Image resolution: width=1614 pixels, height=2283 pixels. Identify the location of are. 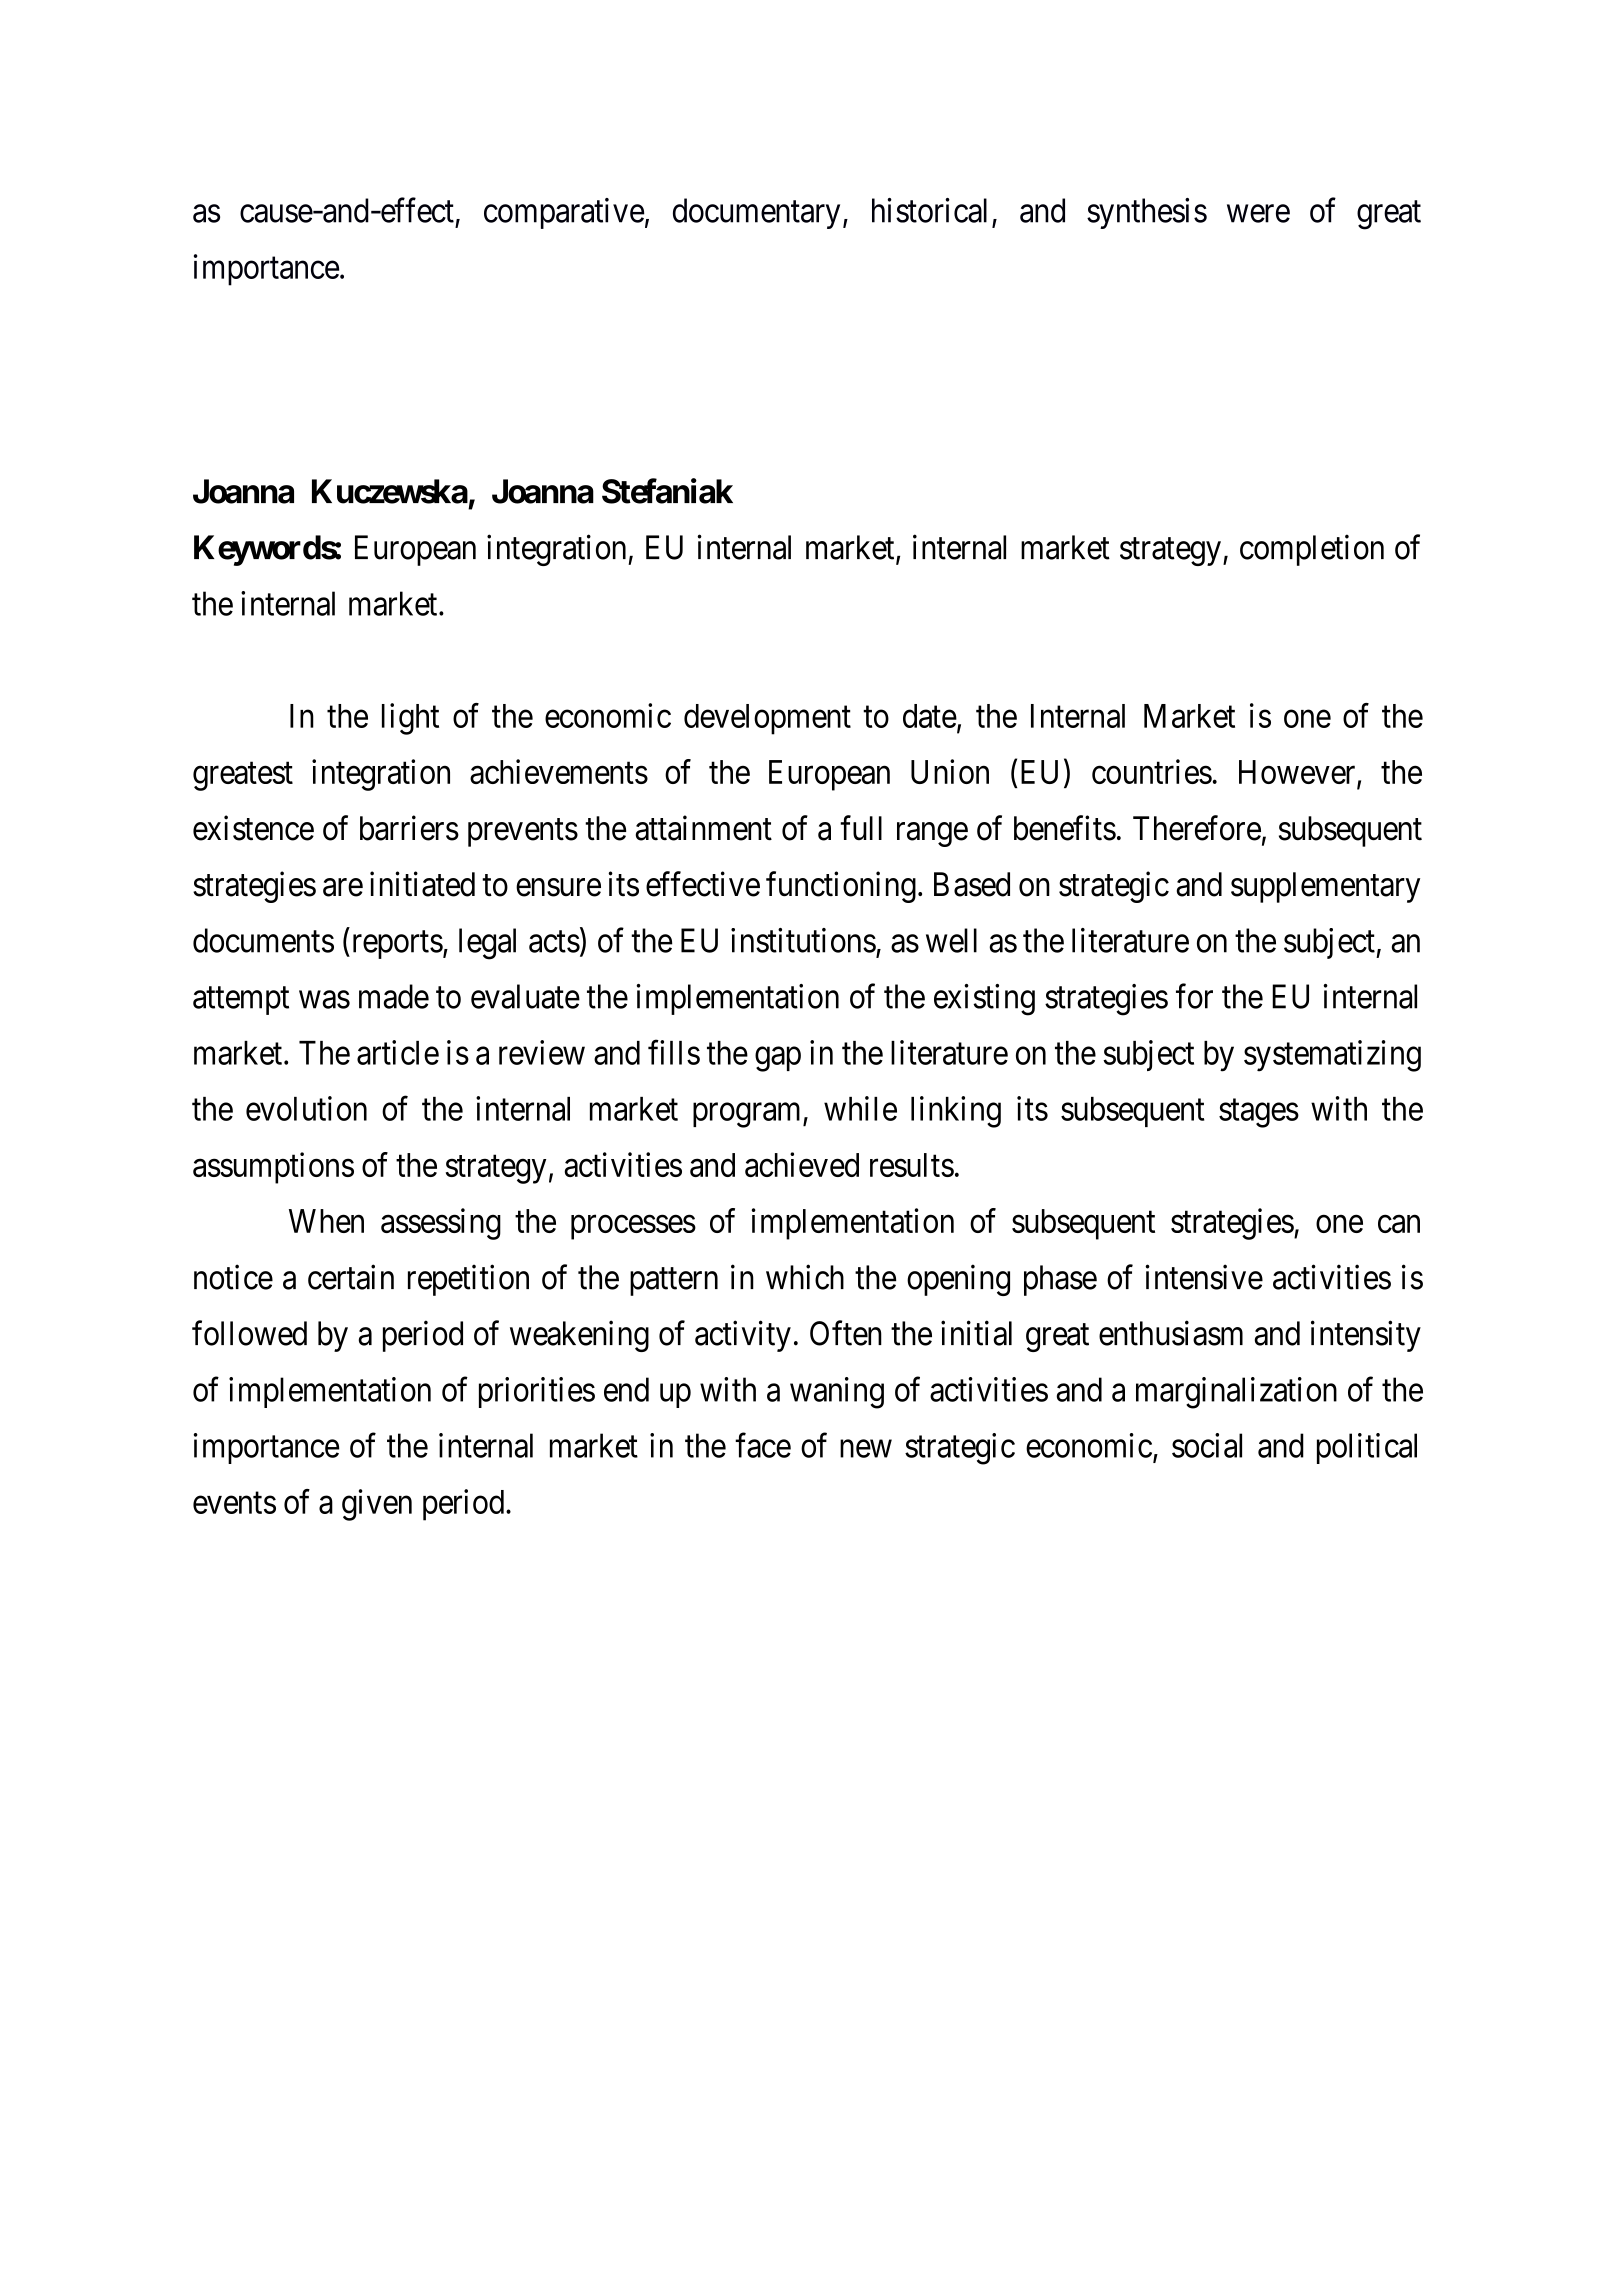
(343, 888).
